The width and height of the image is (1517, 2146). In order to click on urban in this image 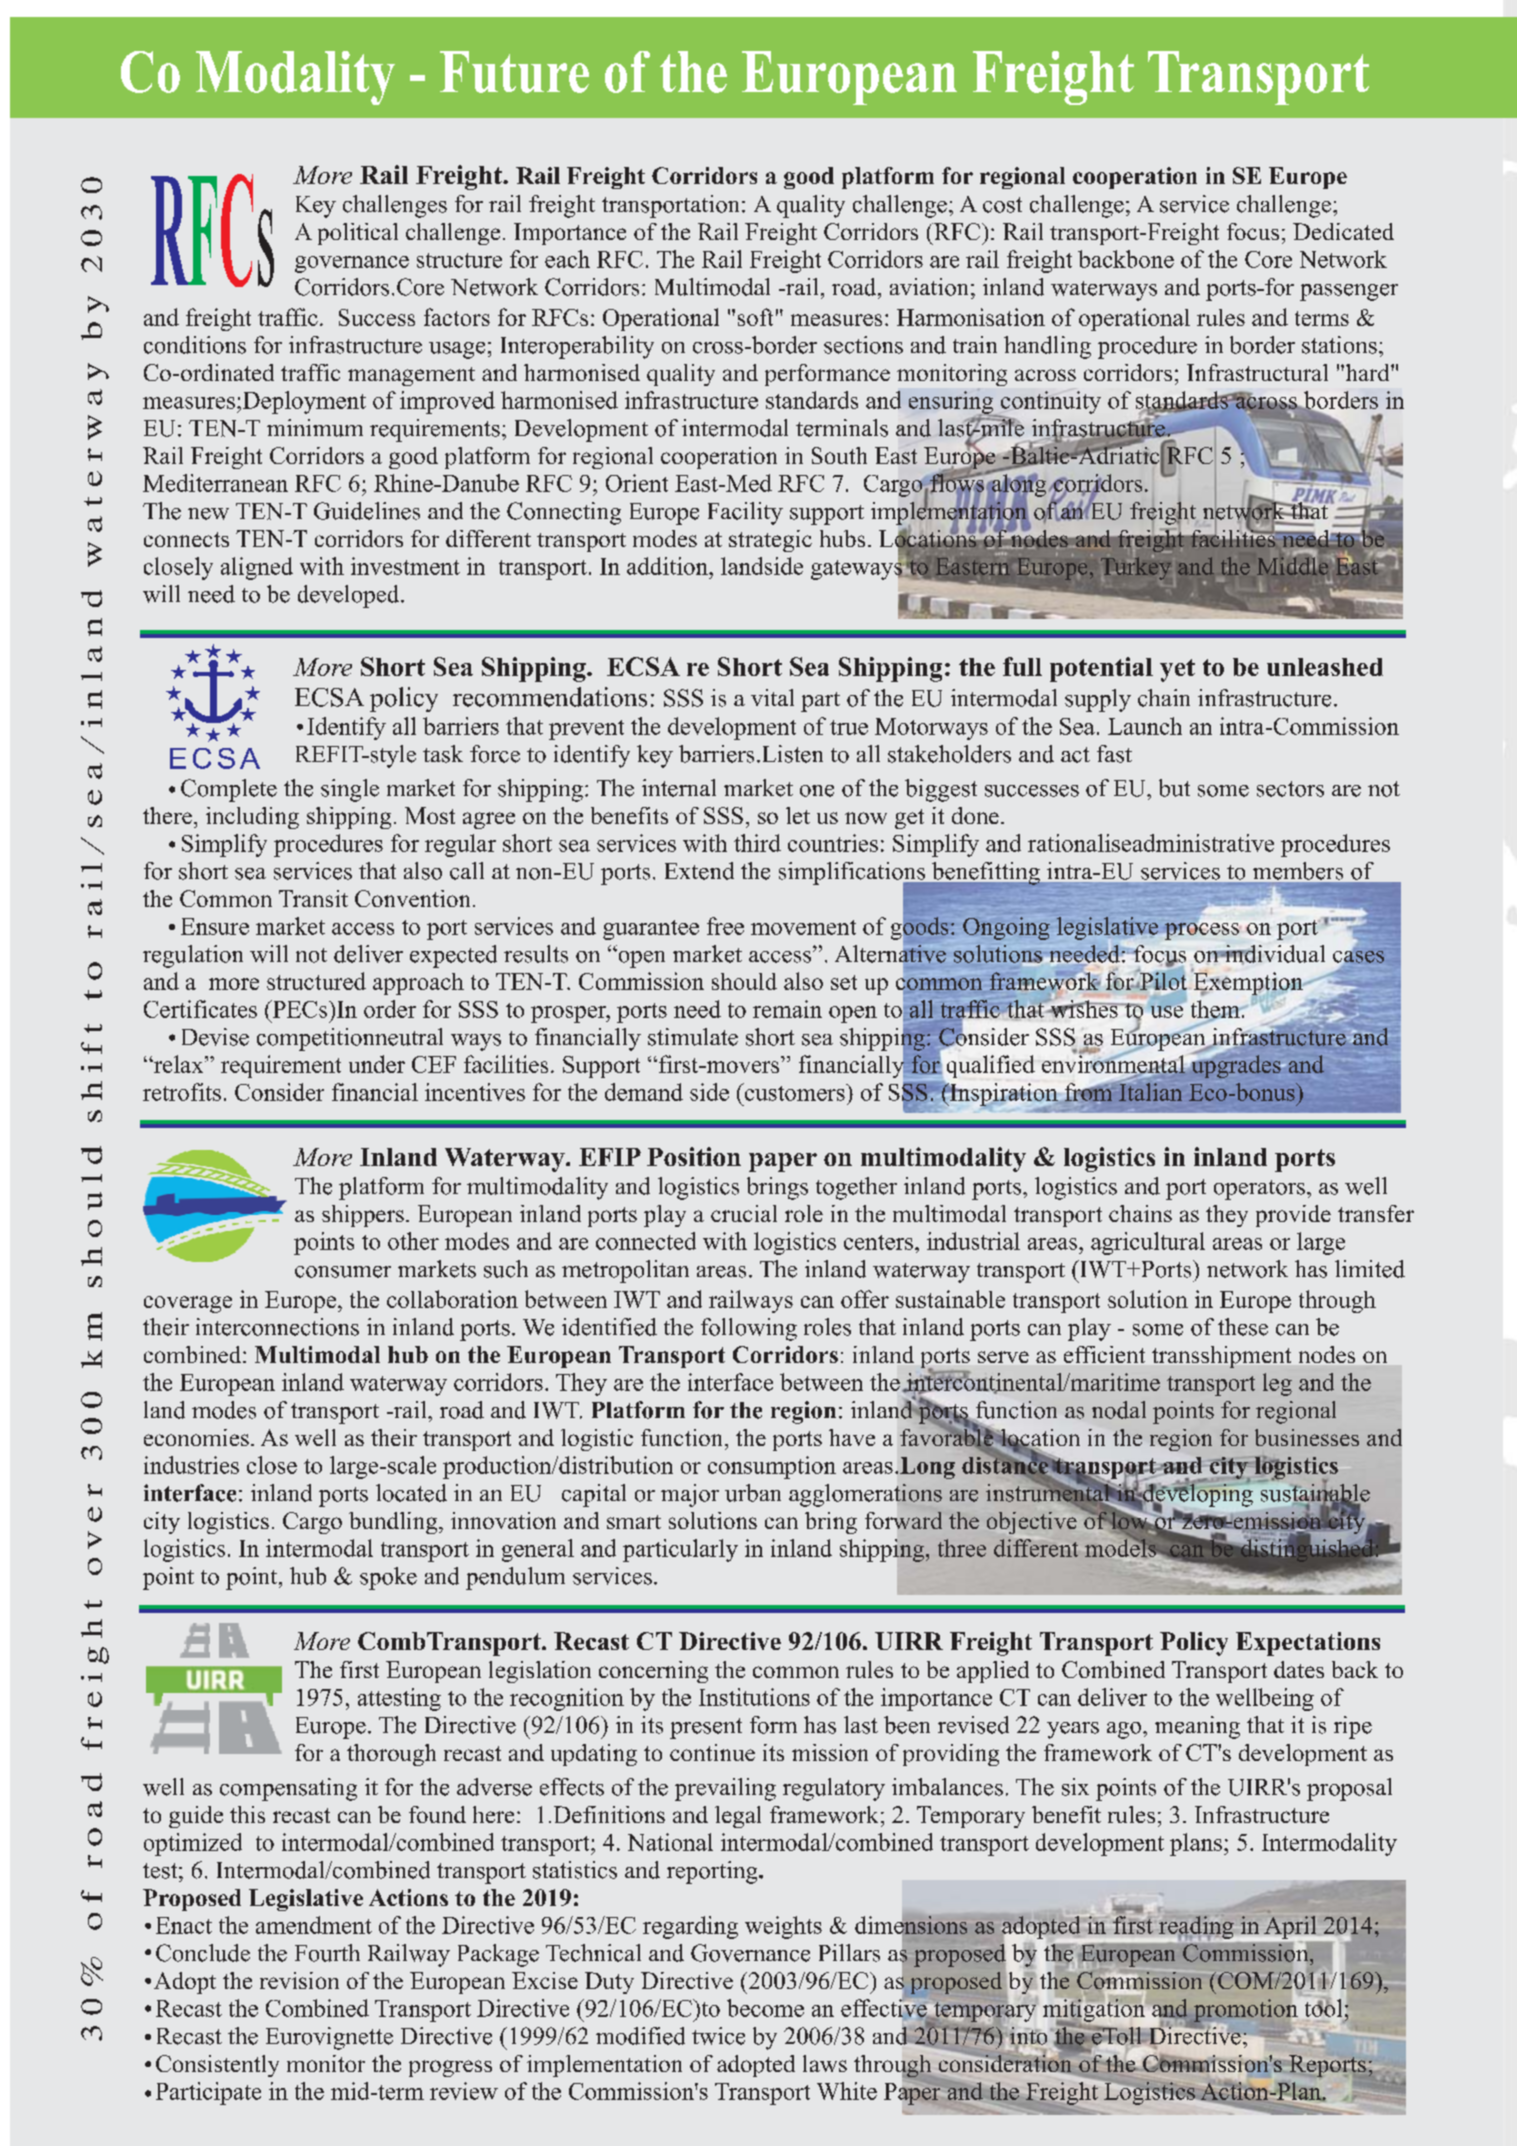, I will do `click(753, 1493)`.
